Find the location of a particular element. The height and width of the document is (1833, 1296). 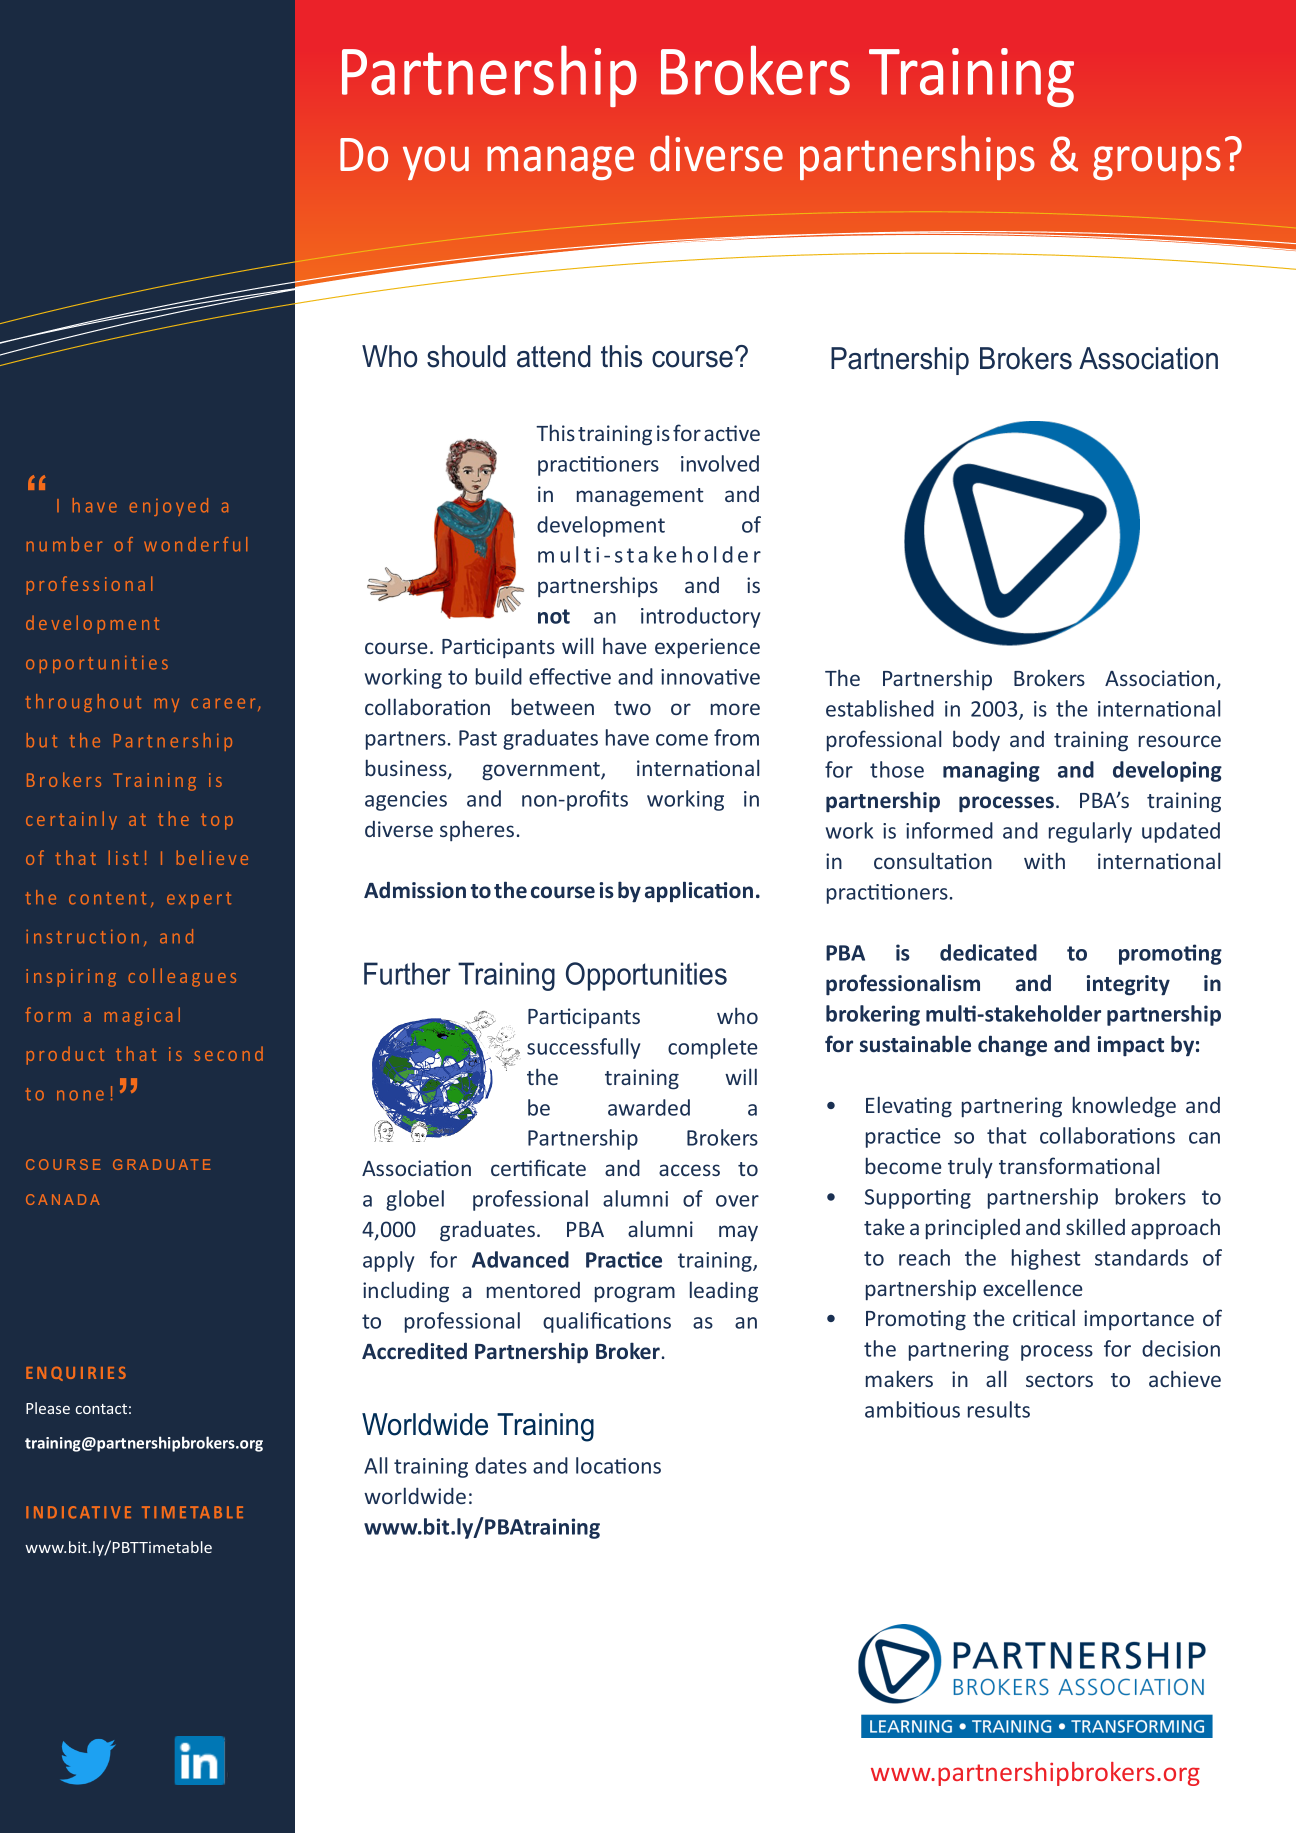

spheres is located at coordinates (477, 830).
